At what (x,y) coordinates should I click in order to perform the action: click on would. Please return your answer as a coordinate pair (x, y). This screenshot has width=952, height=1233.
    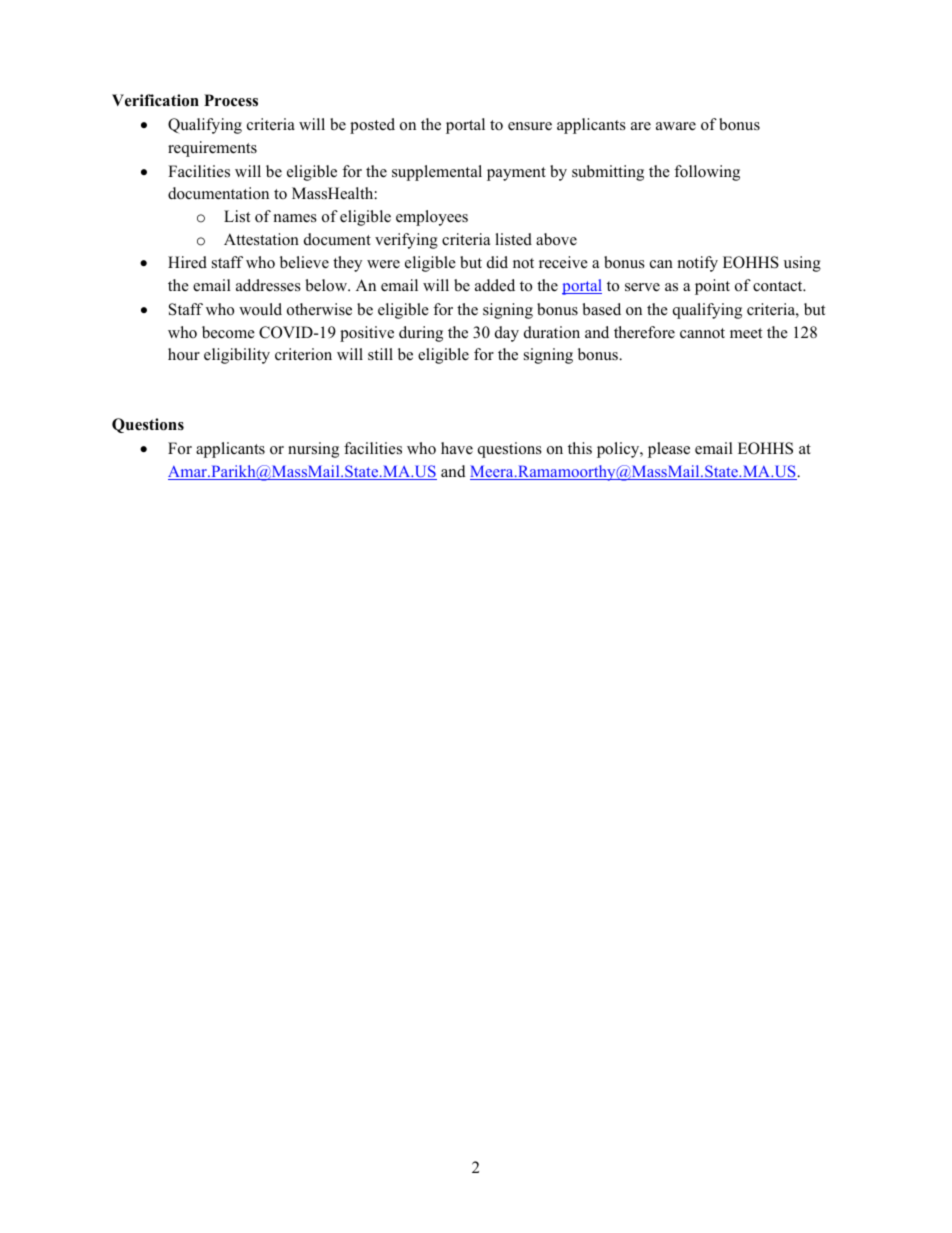
    Looking at the image, I should click on (260, 309).
